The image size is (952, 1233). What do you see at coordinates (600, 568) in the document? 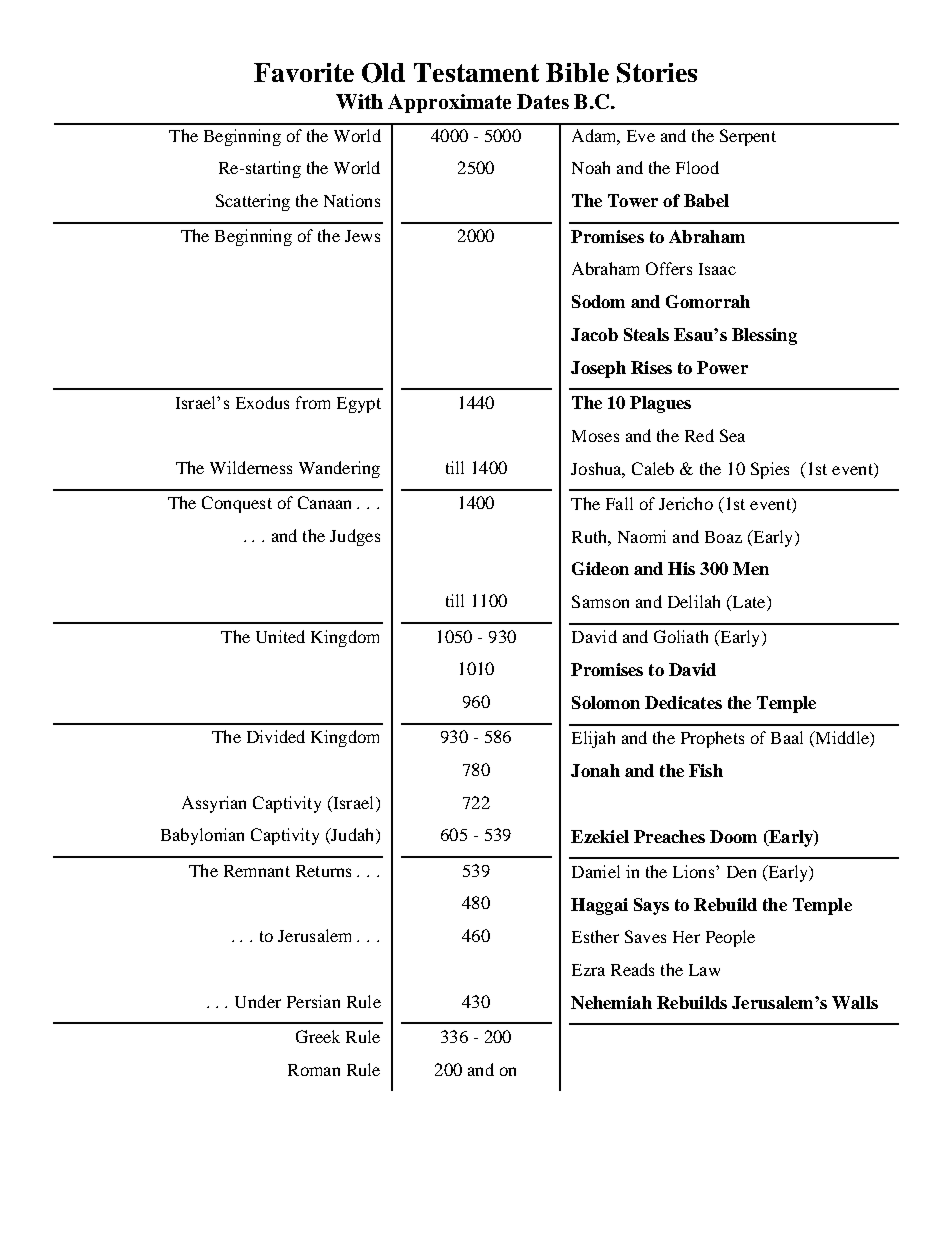
I see `Gideon` at bounding box center [600, 568].
